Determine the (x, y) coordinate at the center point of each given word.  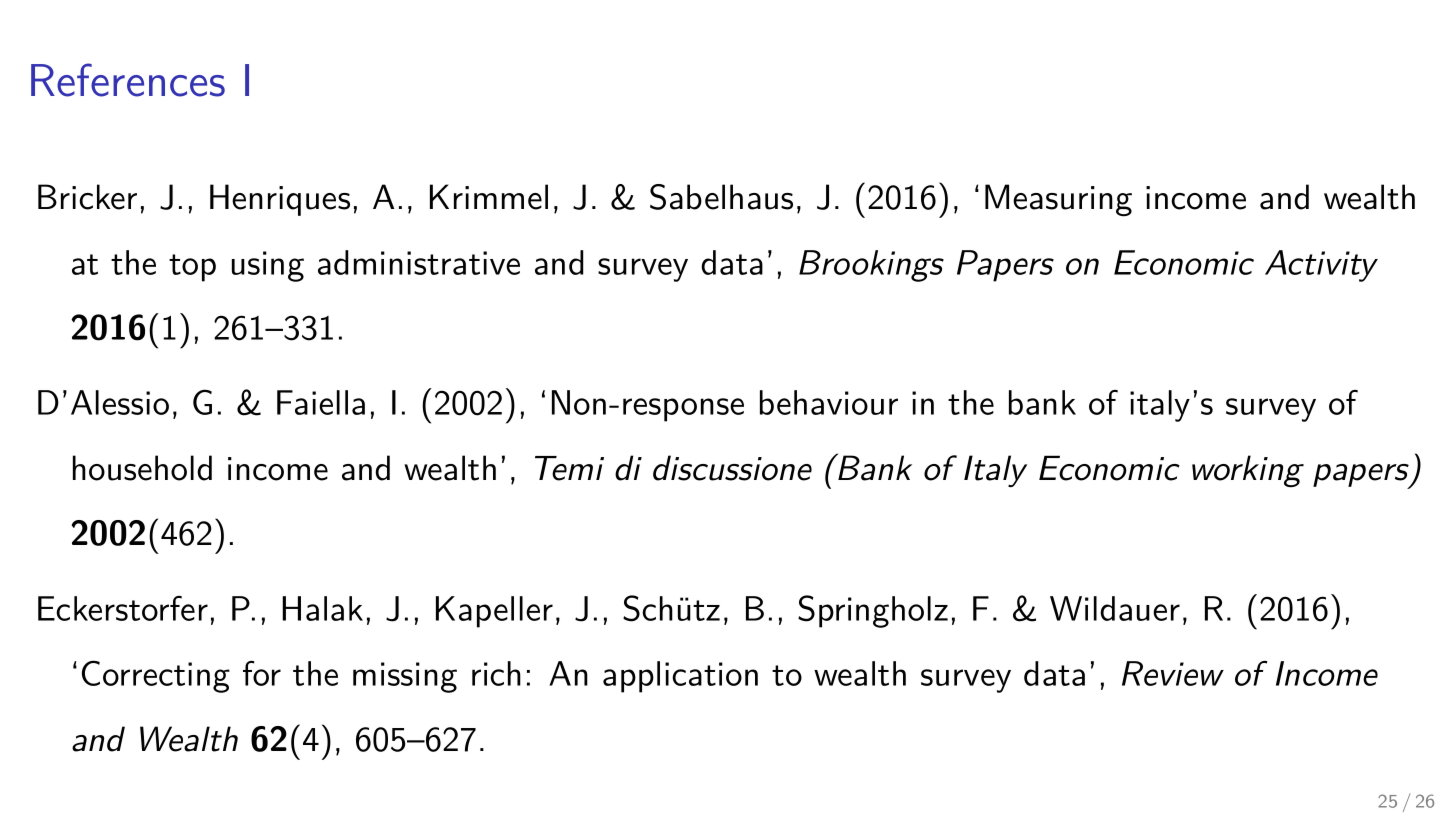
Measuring (1058, 200)
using (268, 266)
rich (496, 673)
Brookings (871, 266)
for (262, 673)
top (192, 268)
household (142, 468)
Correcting (156, 676)
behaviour (829, 402)
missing (405, 677)
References (128, 80)
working (1248, 471)
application (680, 677)
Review (1173, 673)
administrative (419, 262)
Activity (1321, 266)
